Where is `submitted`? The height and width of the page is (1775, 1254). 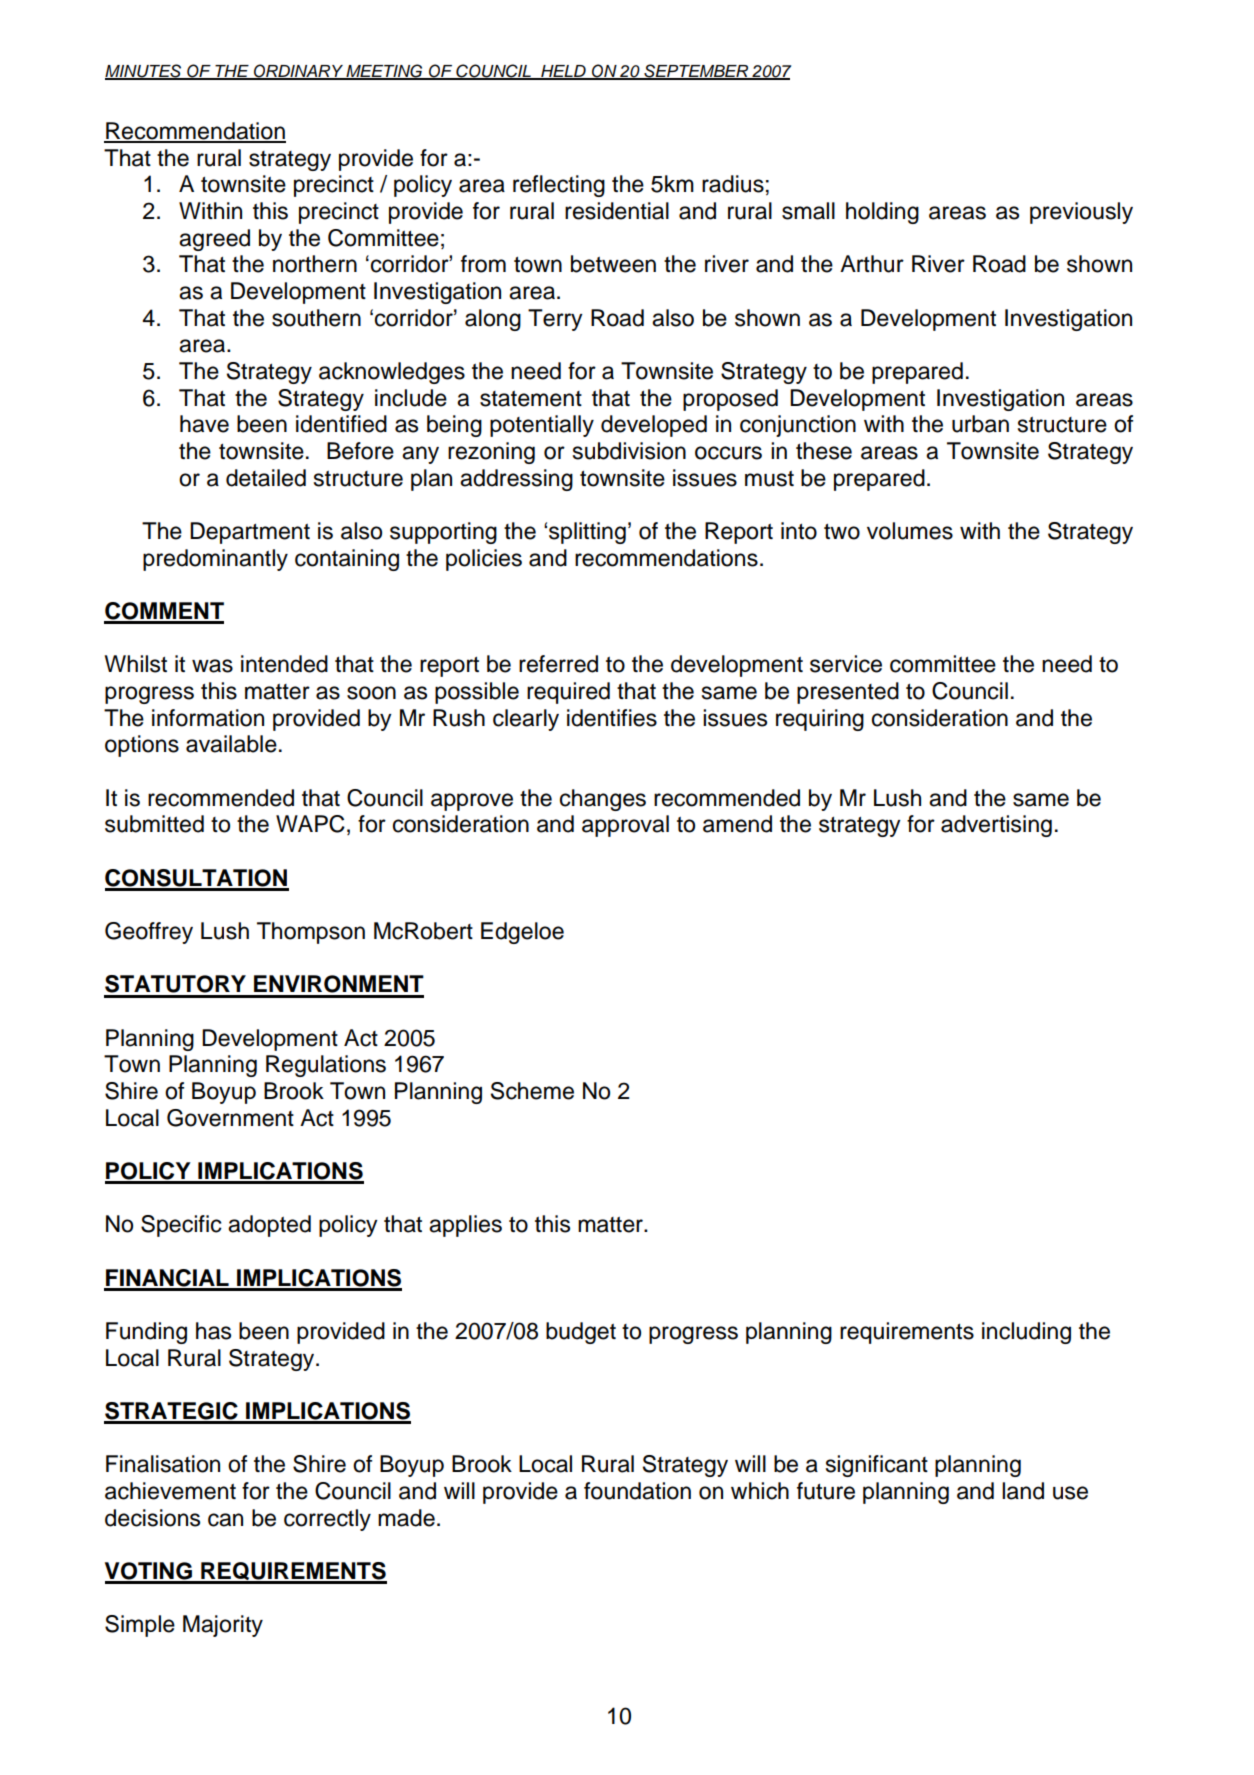
submitted is located at coordinates (154, 824).
